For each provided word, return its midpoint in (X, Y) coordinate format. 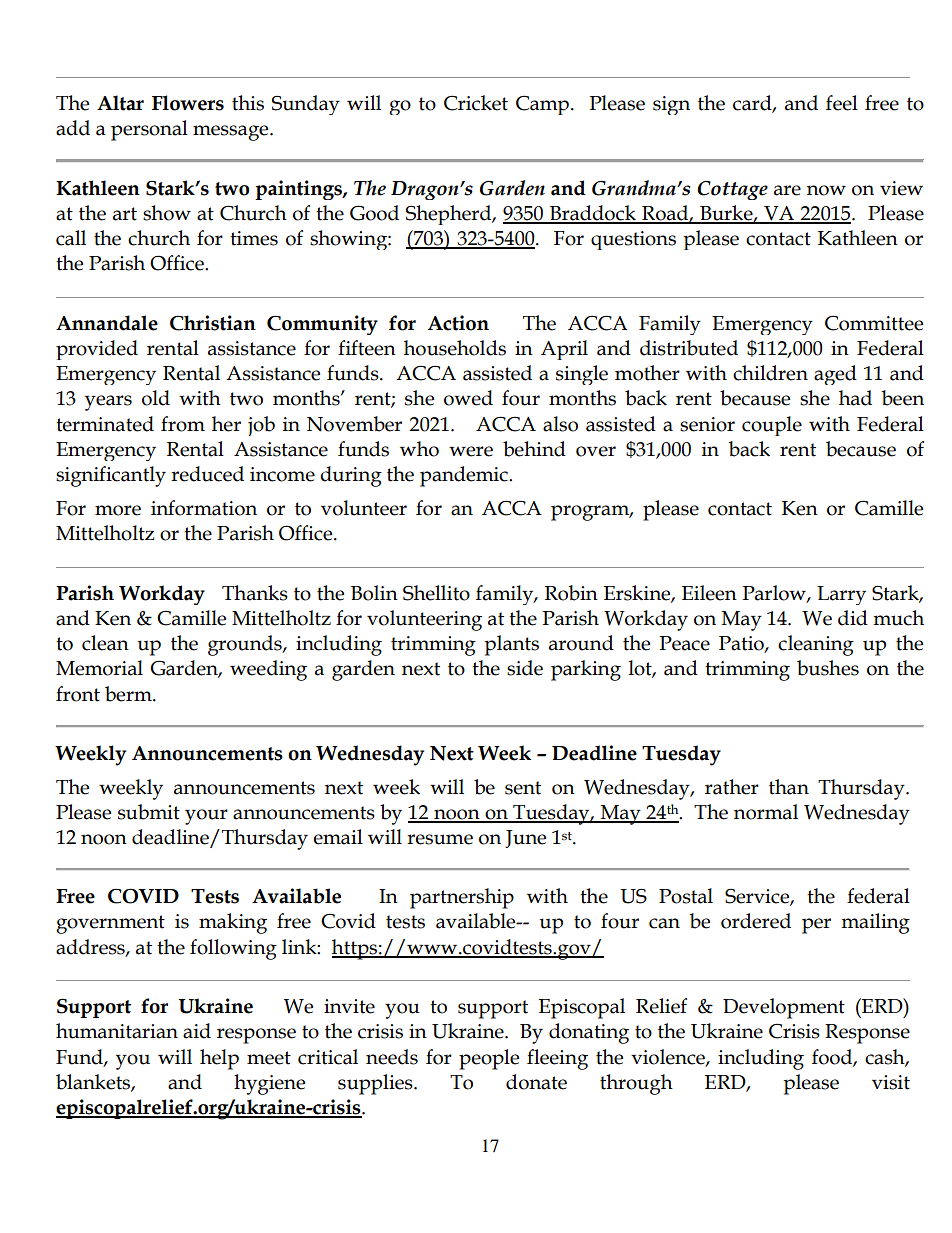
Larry (841, 595)
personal (149, 130)
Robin (571, 593)
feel (842, 103)
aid (197, 1031)
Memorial (99, 668)
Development (784, 1008)
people (489, 1059)
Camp (542, 105)
